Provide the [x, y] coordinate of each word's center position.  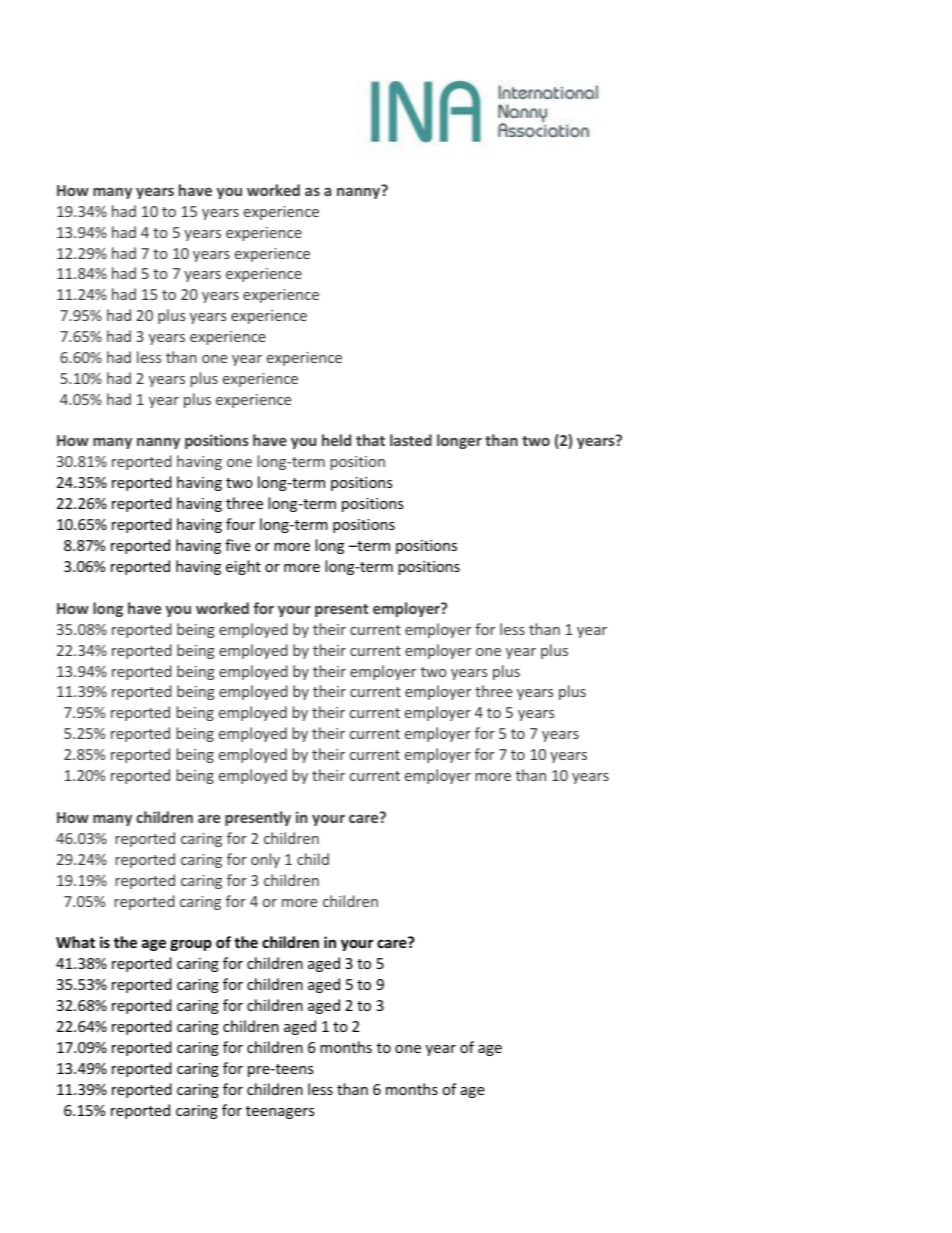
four [240, 524]
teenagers [280, 1112]
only [265, 860]
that [370, 440]
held [336, 440]
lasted [411, 440]
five [237, 545]
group [191, 945]
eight [243, 567]
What [75, 942]
